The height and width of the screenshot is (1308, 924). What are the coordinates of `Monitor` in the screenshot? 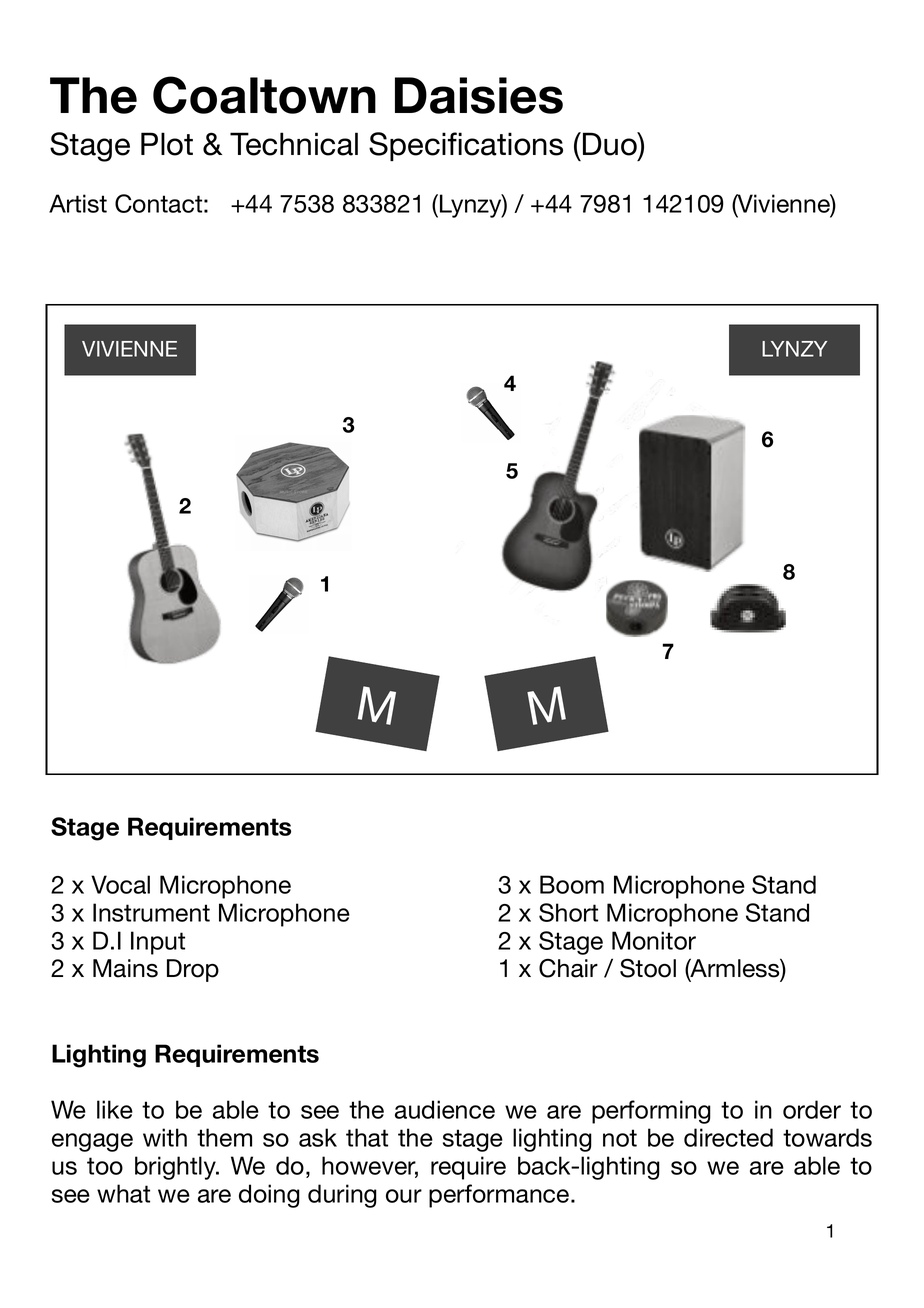 It's located at (654, 940).
